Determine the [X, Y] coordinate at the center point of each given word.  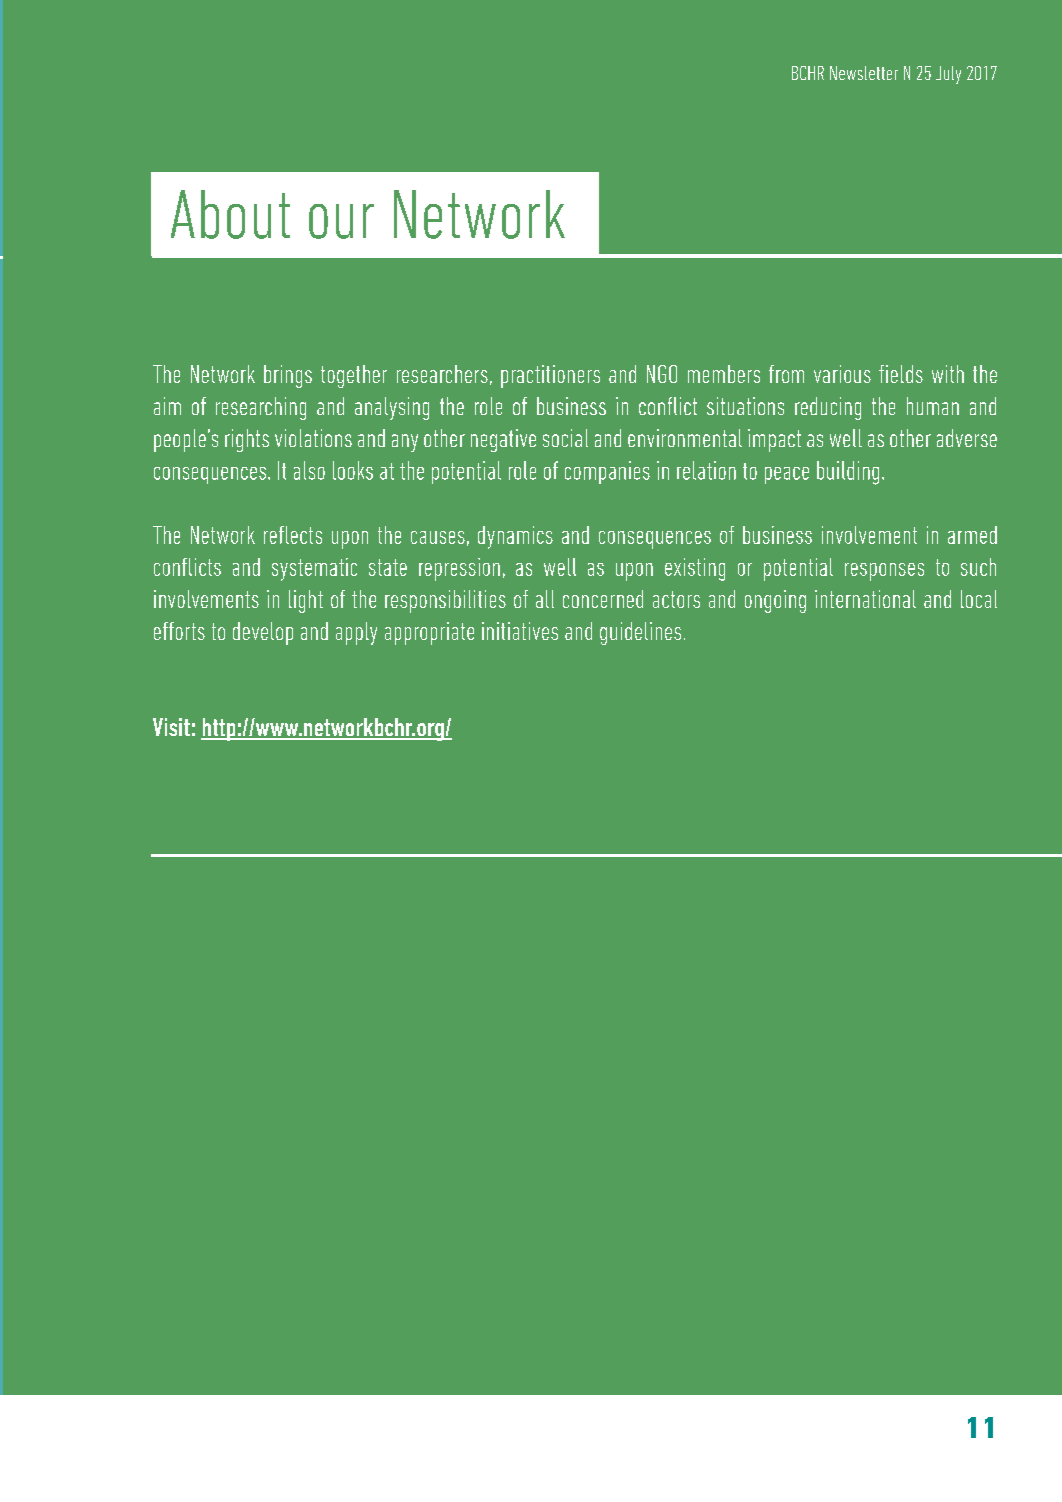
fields [901, 374]
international [865, 599]
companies [607, 472]
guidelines [640, 633]
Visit [171, 727]
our [341, 221]
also [309, 470]
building [848, 473]
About [230, 214]
